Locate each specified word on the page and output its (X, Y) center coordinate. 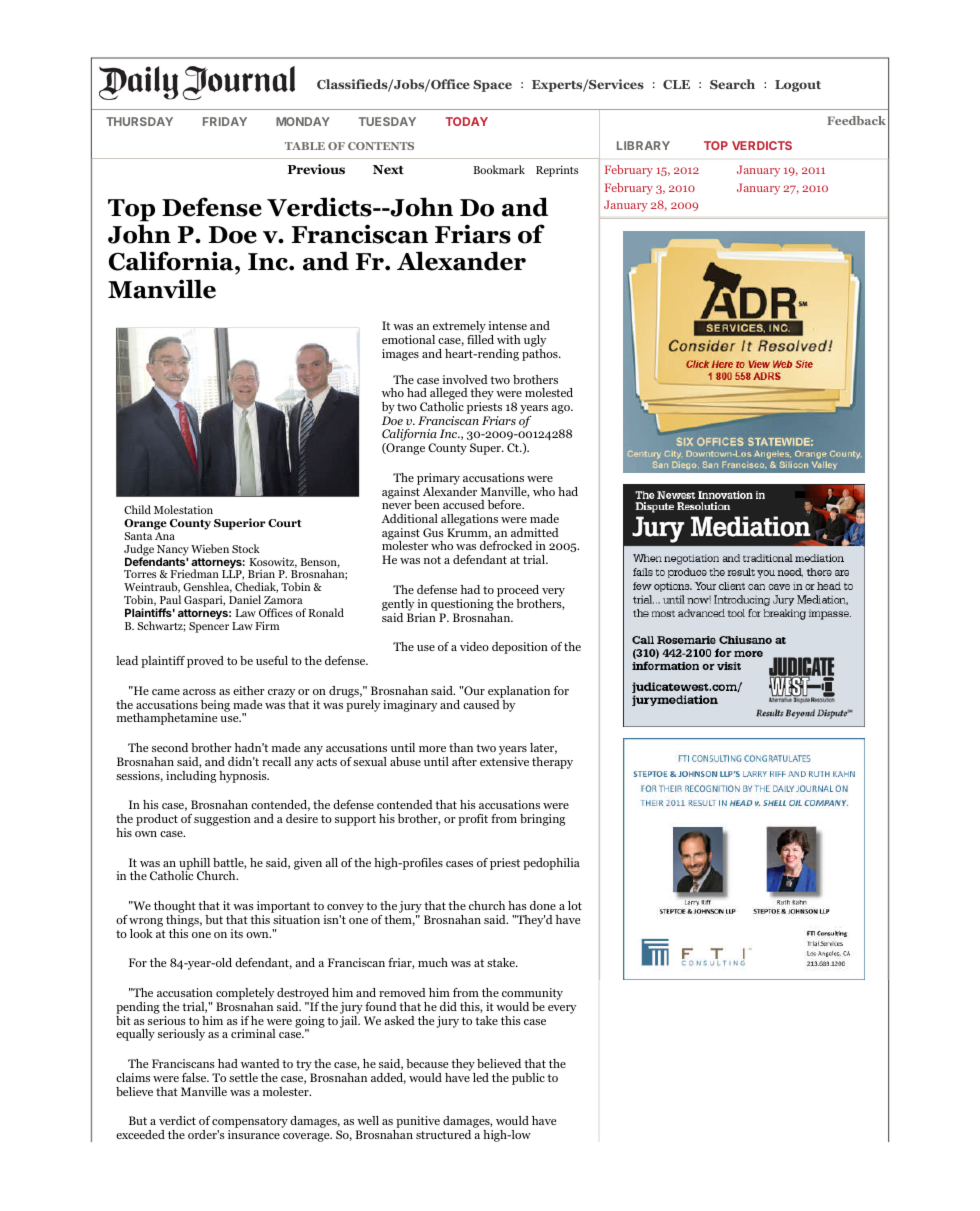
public (528, 1079)
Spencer (209, 627)
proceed (519, 592)
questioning (462, 605)
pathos (541, 353)
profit (473, 820)
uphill (194, 865)
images (400, 355)
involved (465, 379)
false (195, 1077)
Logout (798, 86)
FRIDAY (225, 121)
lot (575, 905)
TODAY (467, 121)
